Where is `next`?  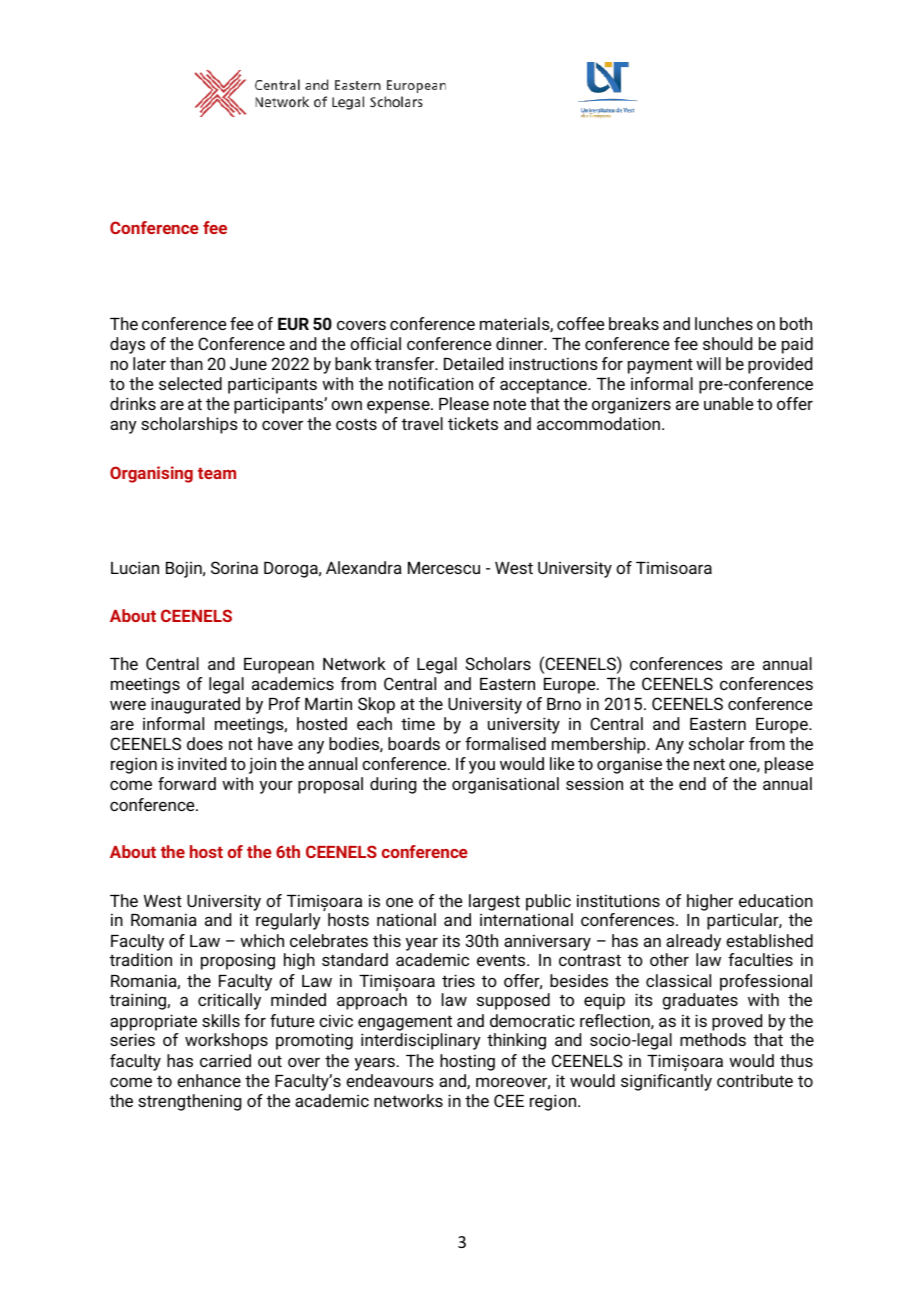 next is located at coordinates (709, 764).
